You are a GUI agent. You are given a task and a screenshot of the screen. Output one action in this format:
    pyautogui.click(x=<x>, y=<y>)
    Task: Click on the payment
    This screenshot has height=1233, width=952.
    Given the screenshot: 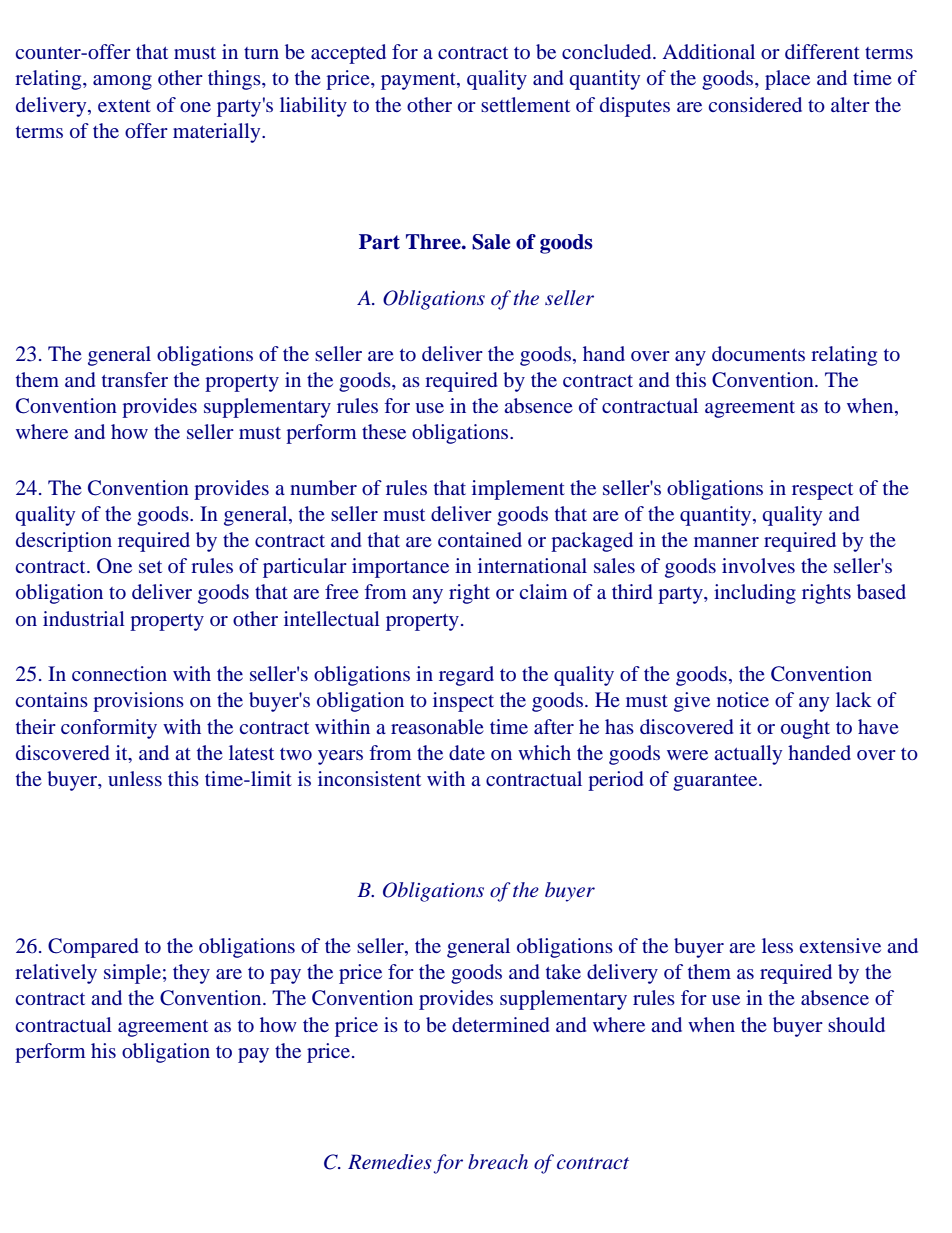 What is the action you would take?
    pyautogui.click(x=419, y=81)
